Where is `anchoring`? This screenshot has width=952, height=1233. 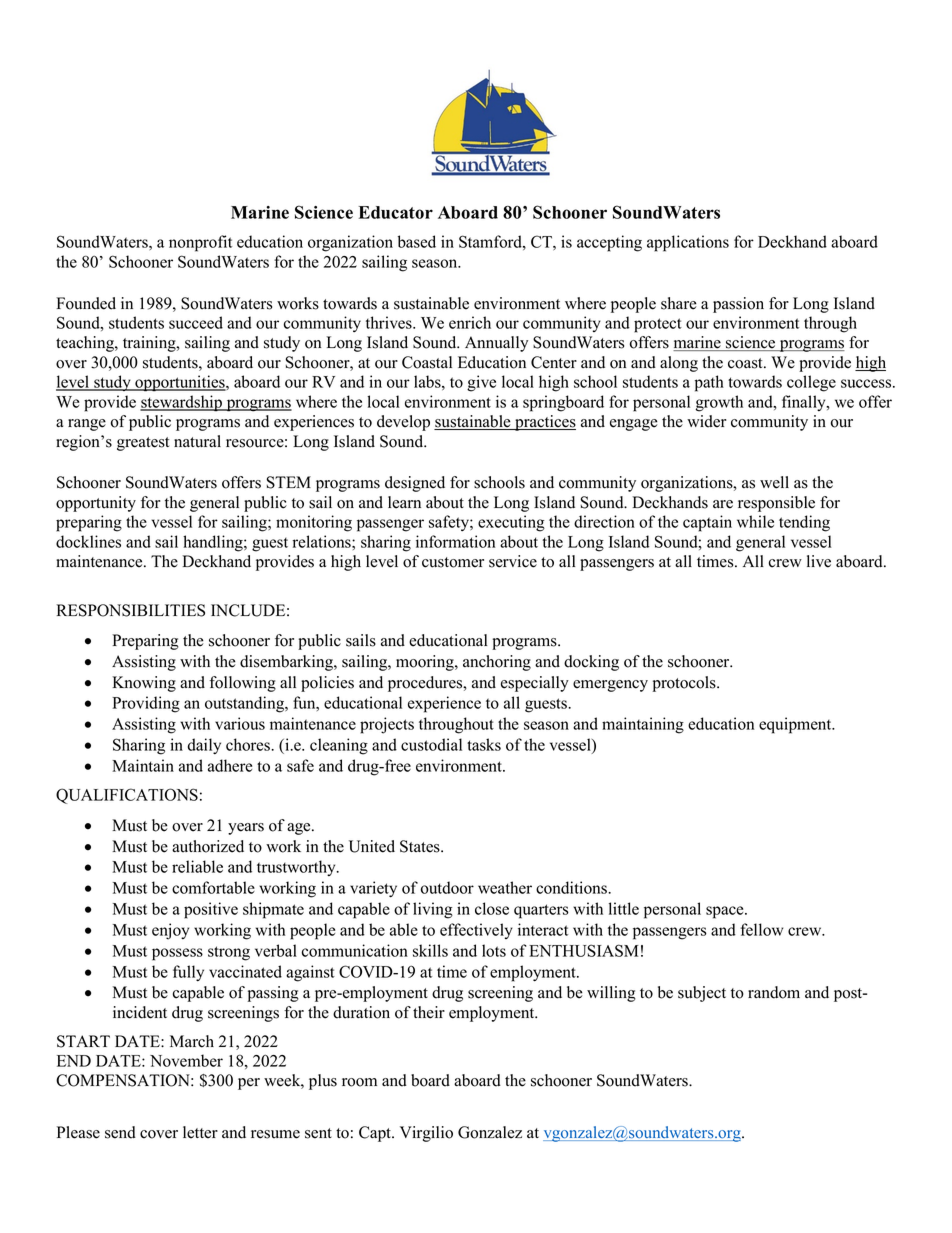
anchoring is located at coordinates (497, 663).
